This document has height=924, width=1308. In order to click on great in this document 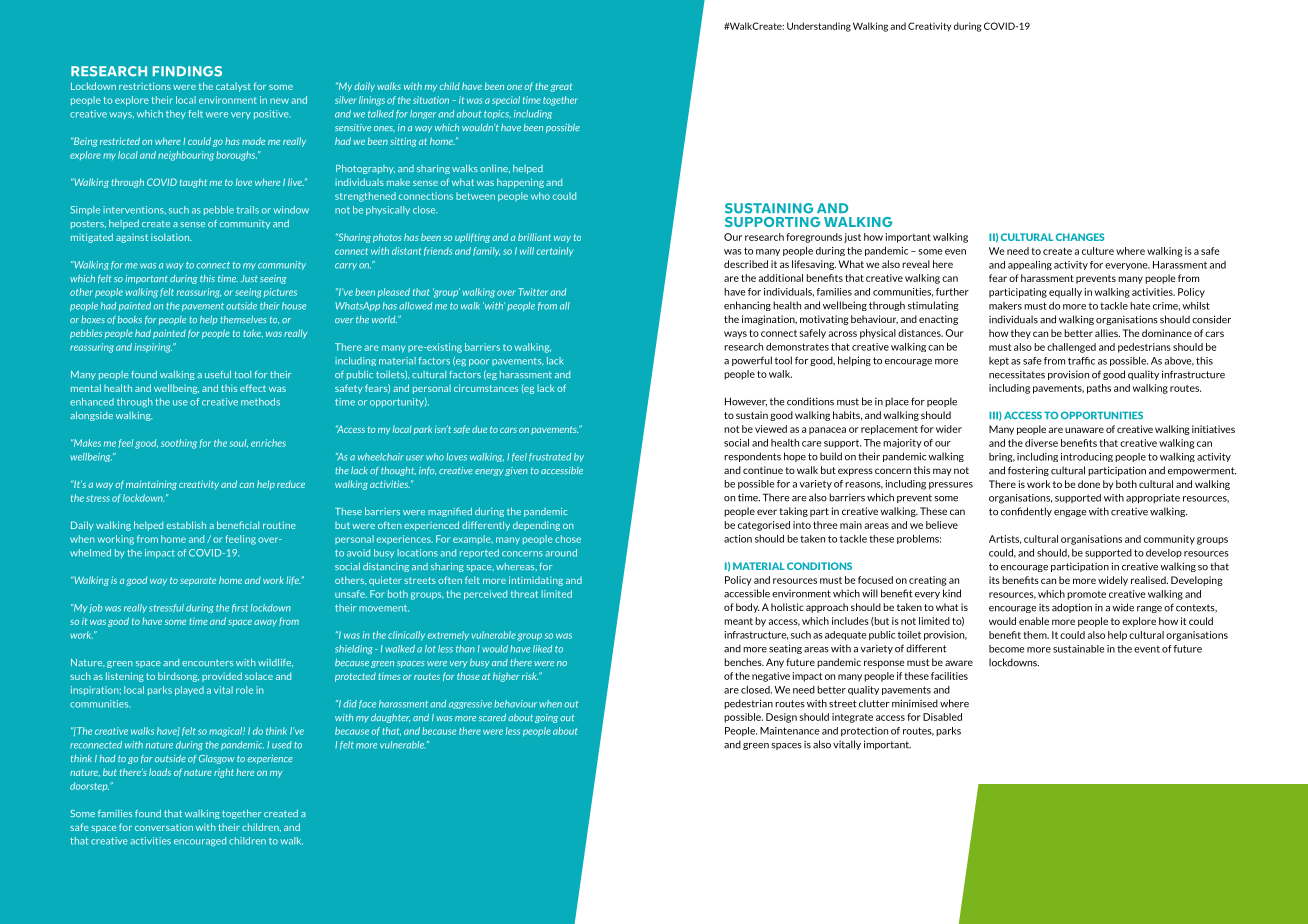, I will do `click(561, 87)`.
